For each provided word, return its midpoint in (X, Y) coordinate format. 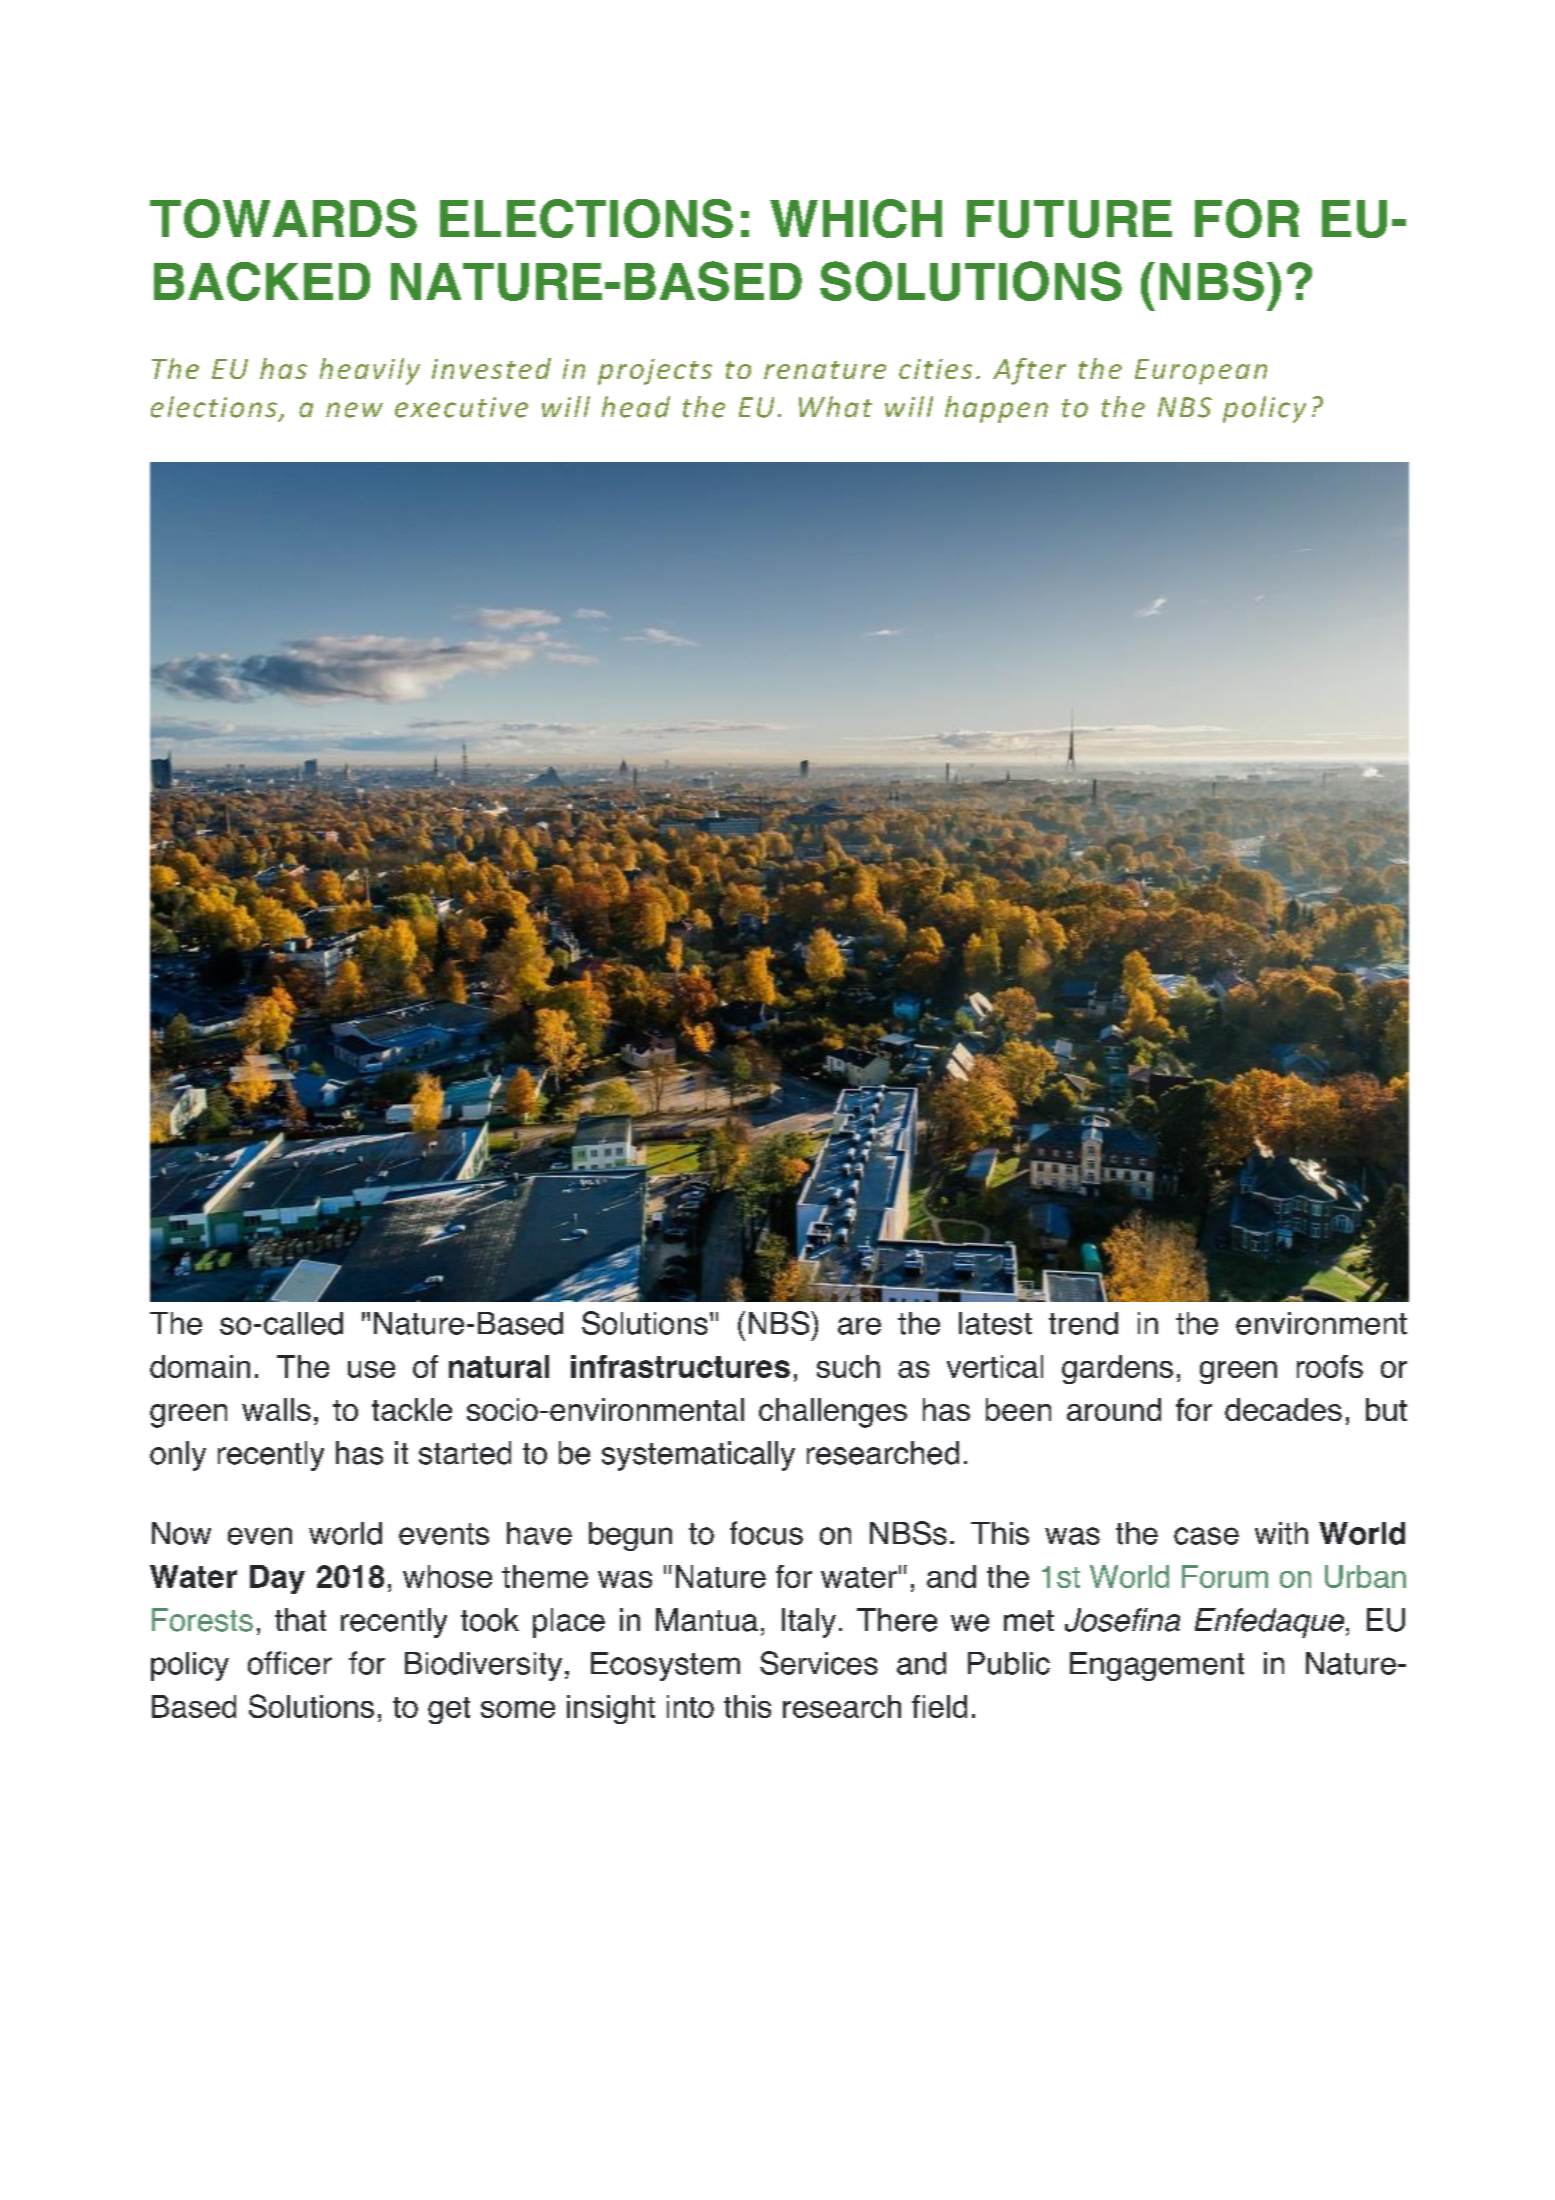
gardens (1117, 1369)
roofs (1330, 1366)
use (371, 1369)
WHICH (856, 218)
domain (200, 1366)
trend (1083, 1323)
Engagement (1157, 1666)
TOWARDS (283, 218)
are (859, 1326)
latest (995, 1323)
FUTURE (1069, 219)
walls (276, 1409)
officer (290, 1663)
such (848, 1366)
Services (819, 1663)
